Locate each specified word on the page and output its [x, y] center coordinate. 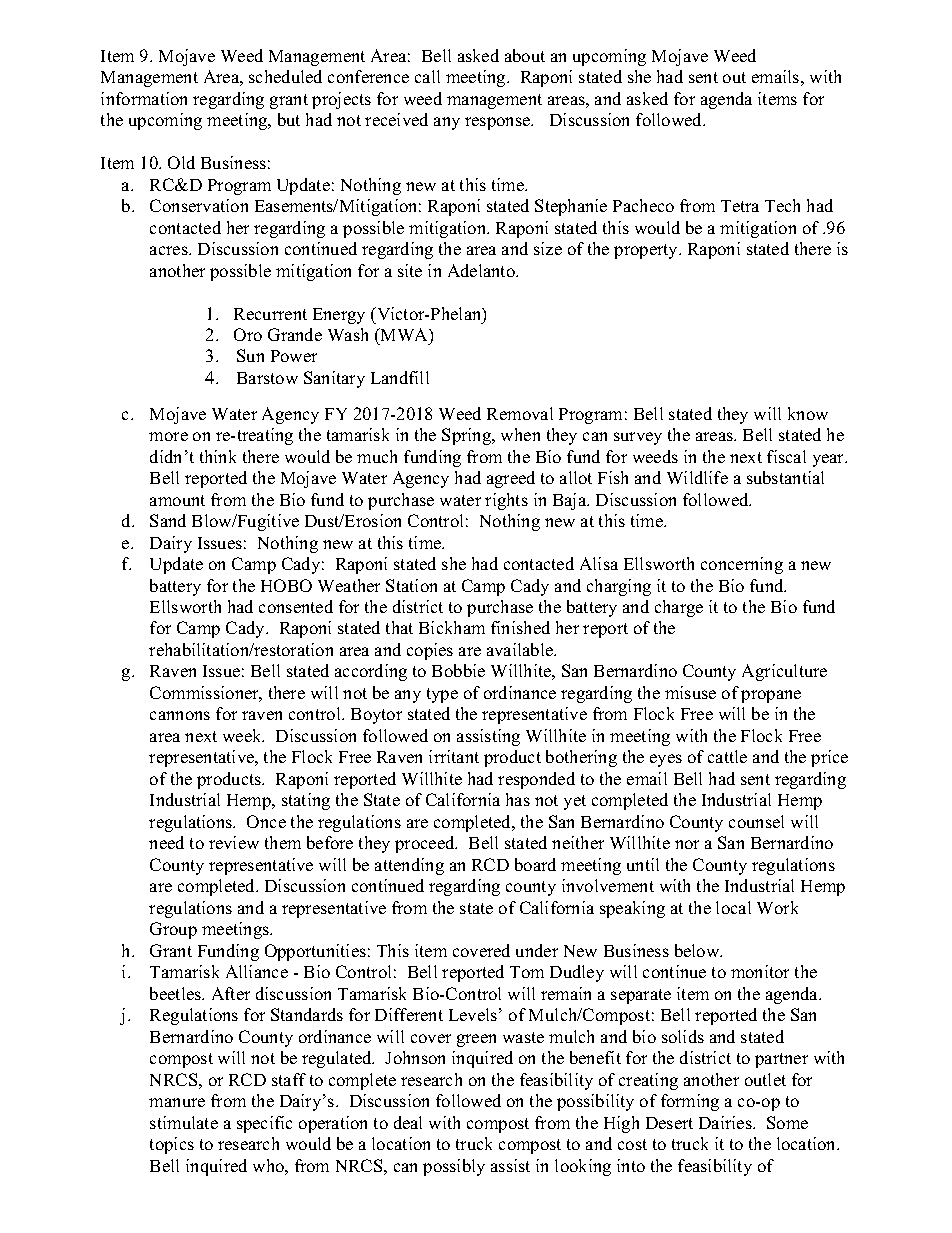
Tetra [740, 206]
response [499, 123]
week [243, 735]
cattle [727, 756]
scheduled [285, 76]
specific [264, 1124]
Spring [468, 436]
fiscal [786, 456]
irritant [454, 756]
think [218, 456]
